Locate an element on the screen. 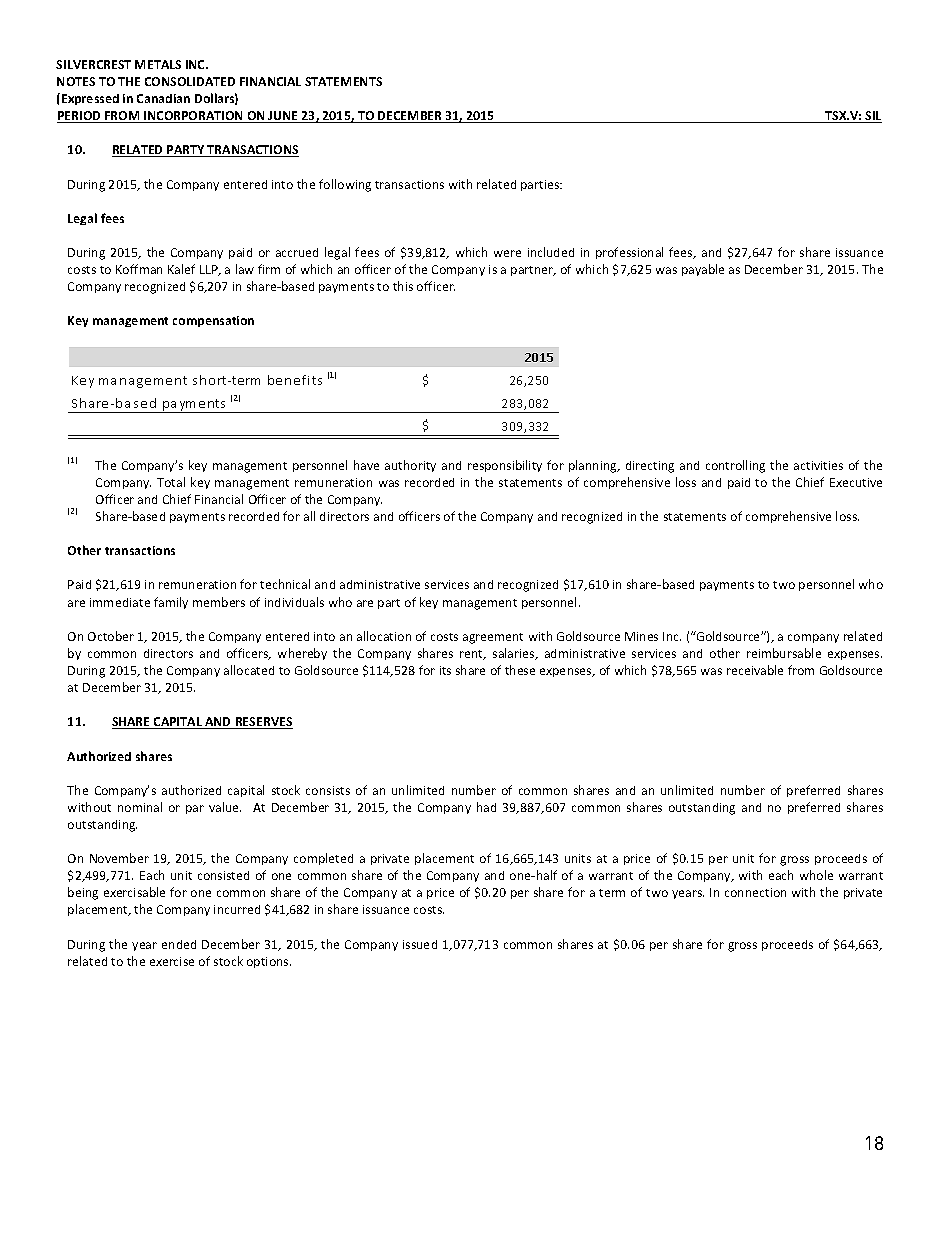 This screenshot has height=1233, width=952. Canadian is located at coordinates (163, 98).
